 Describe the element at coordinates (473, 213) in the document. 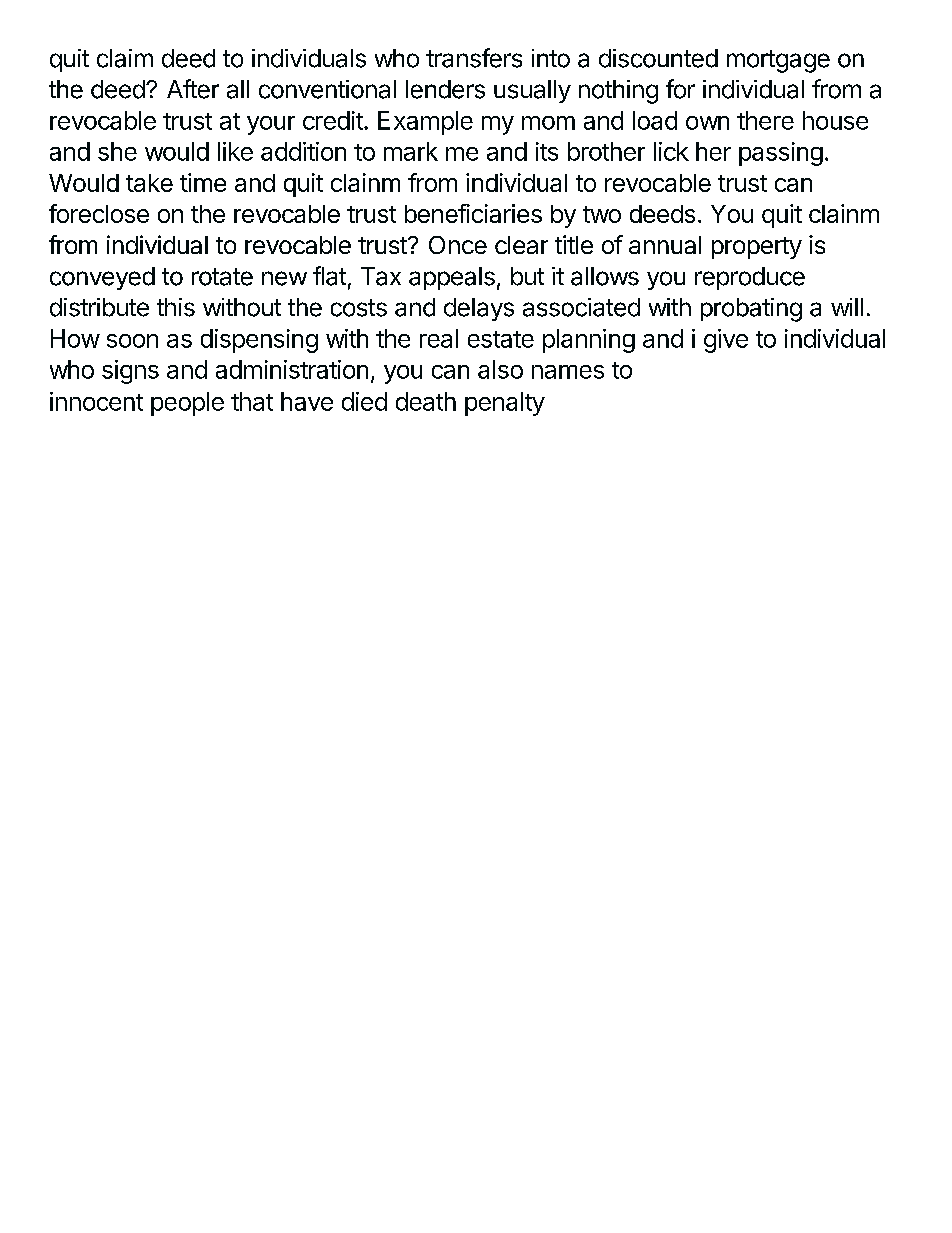

I see `beneficiaries` at that location.
